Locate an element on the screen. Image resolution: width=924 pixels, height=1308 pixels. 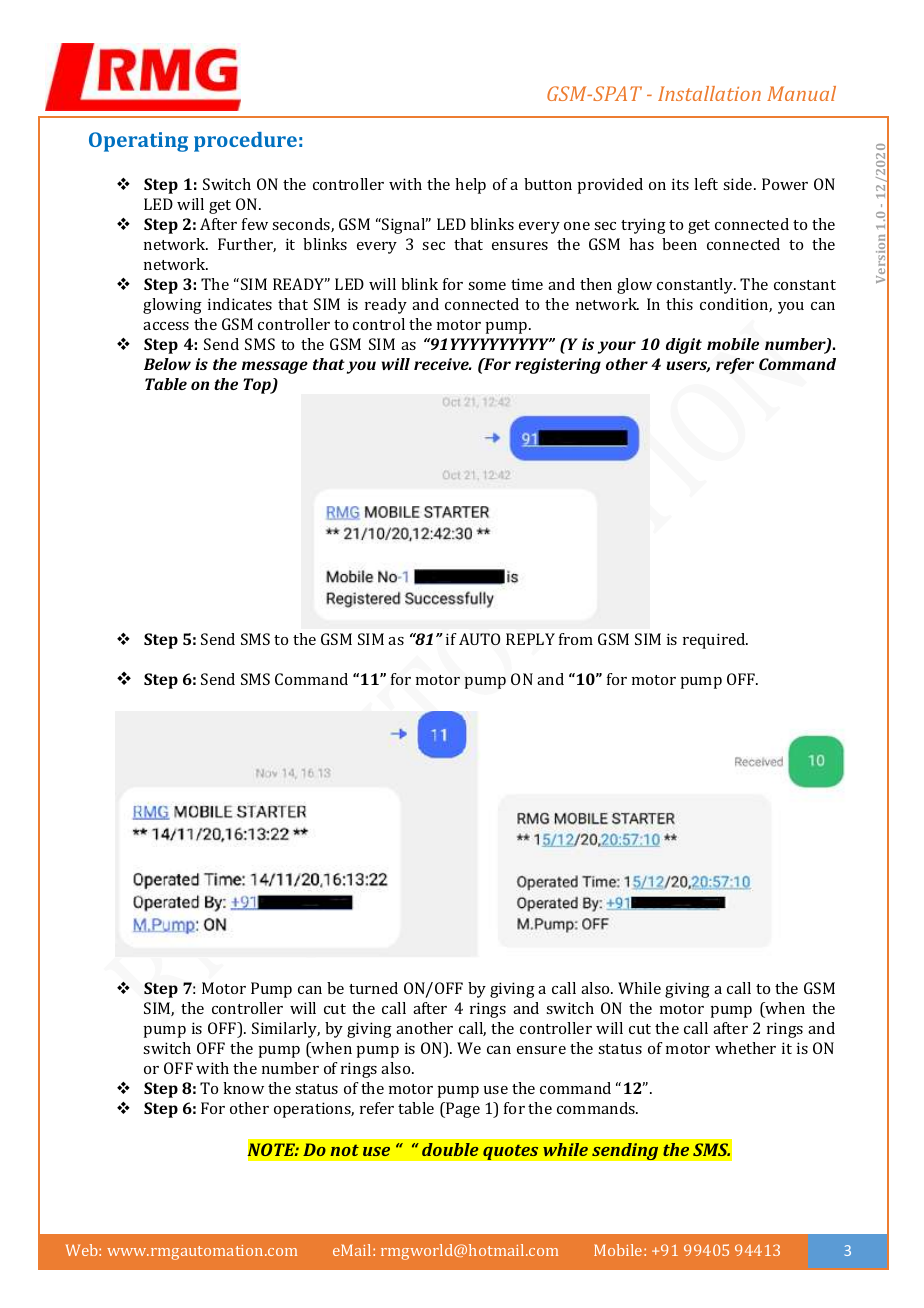
Page is located at coordinates (462, 1110).
